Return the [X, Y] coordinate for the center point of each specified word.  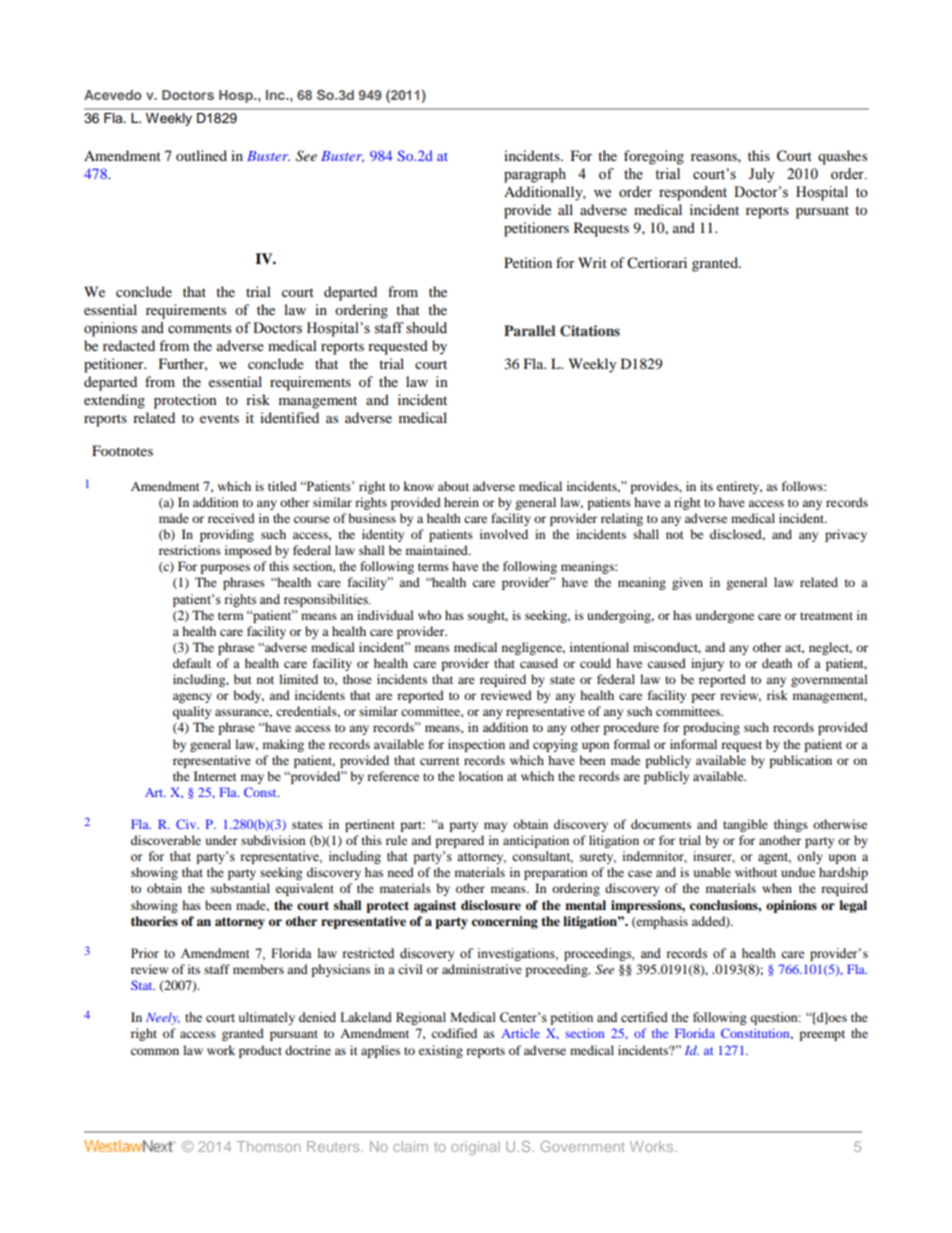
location [481, 776]
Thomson [269, 1146]
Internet [215, 776]
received [231, 518]
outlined [201, 155]
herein [461, 502]
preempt [822, 1035]
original [475, 1148]
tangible [745, 825]
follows [803, 486]
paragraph [535, 175]
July [762, 175]
